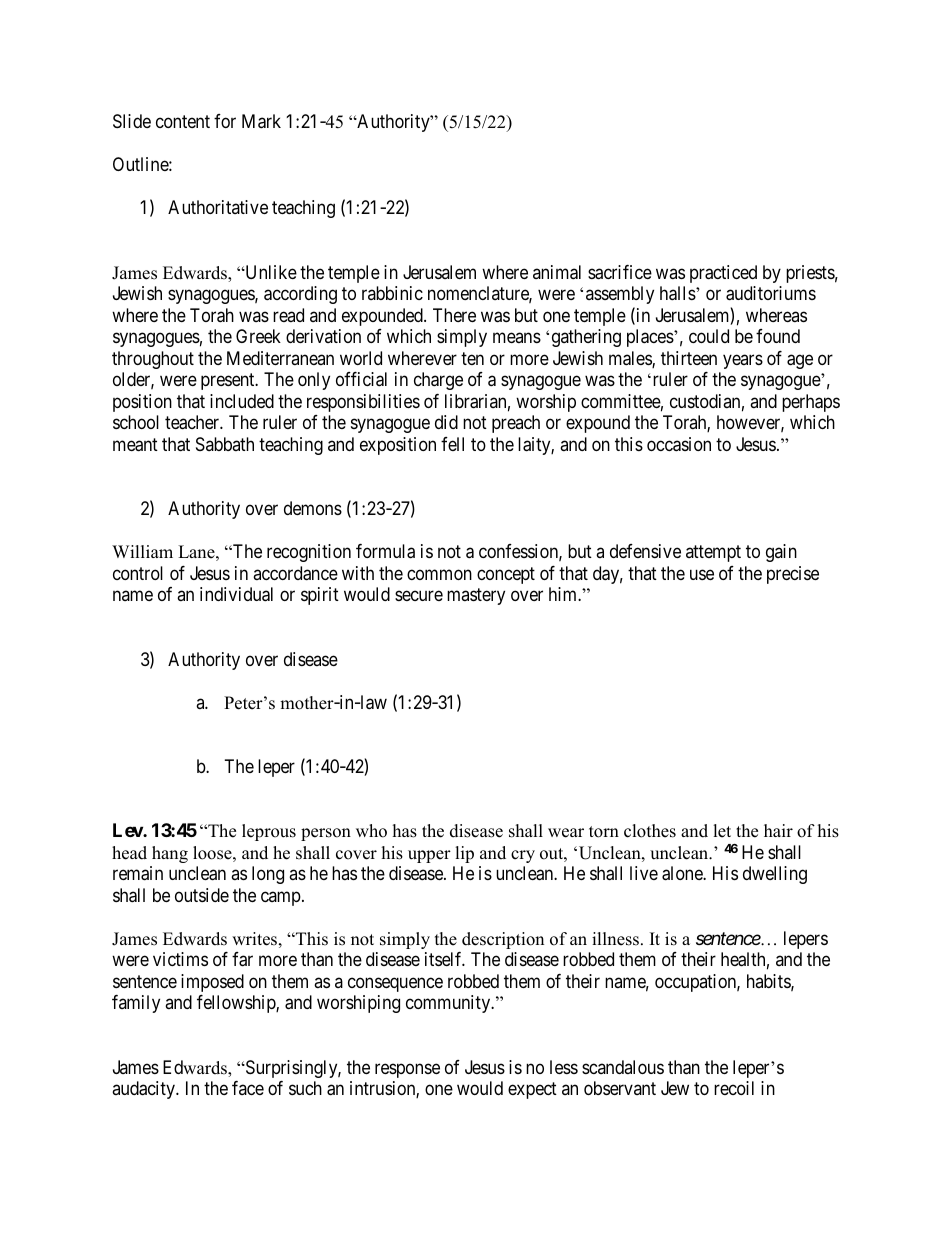  What do you see at coordinates (734, 1088) in the screenshot?
I see `recoil` at bounding box center [734, 1088].
